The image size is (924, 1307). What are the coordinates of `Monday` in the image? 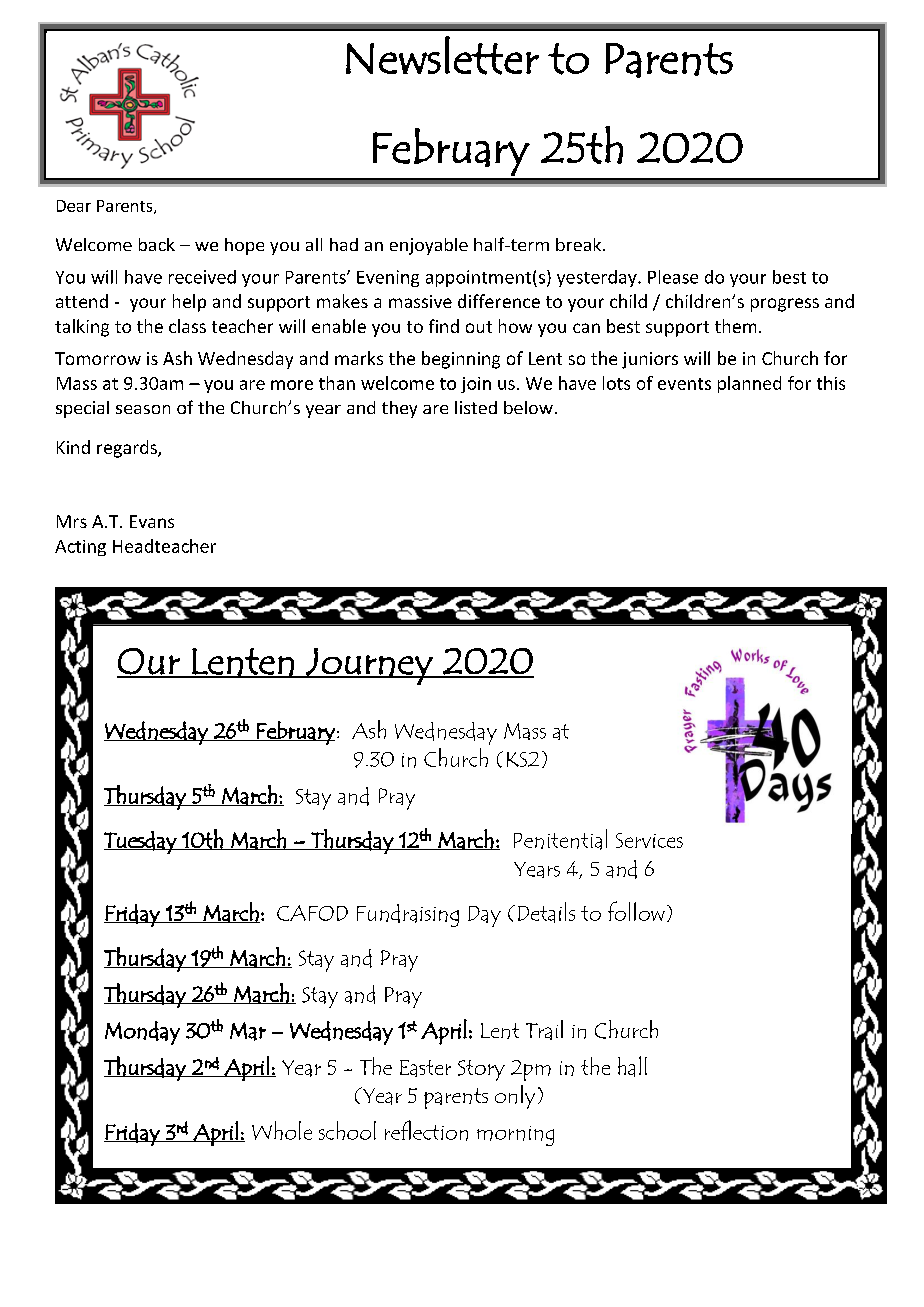 It's located at (142, 1033).
